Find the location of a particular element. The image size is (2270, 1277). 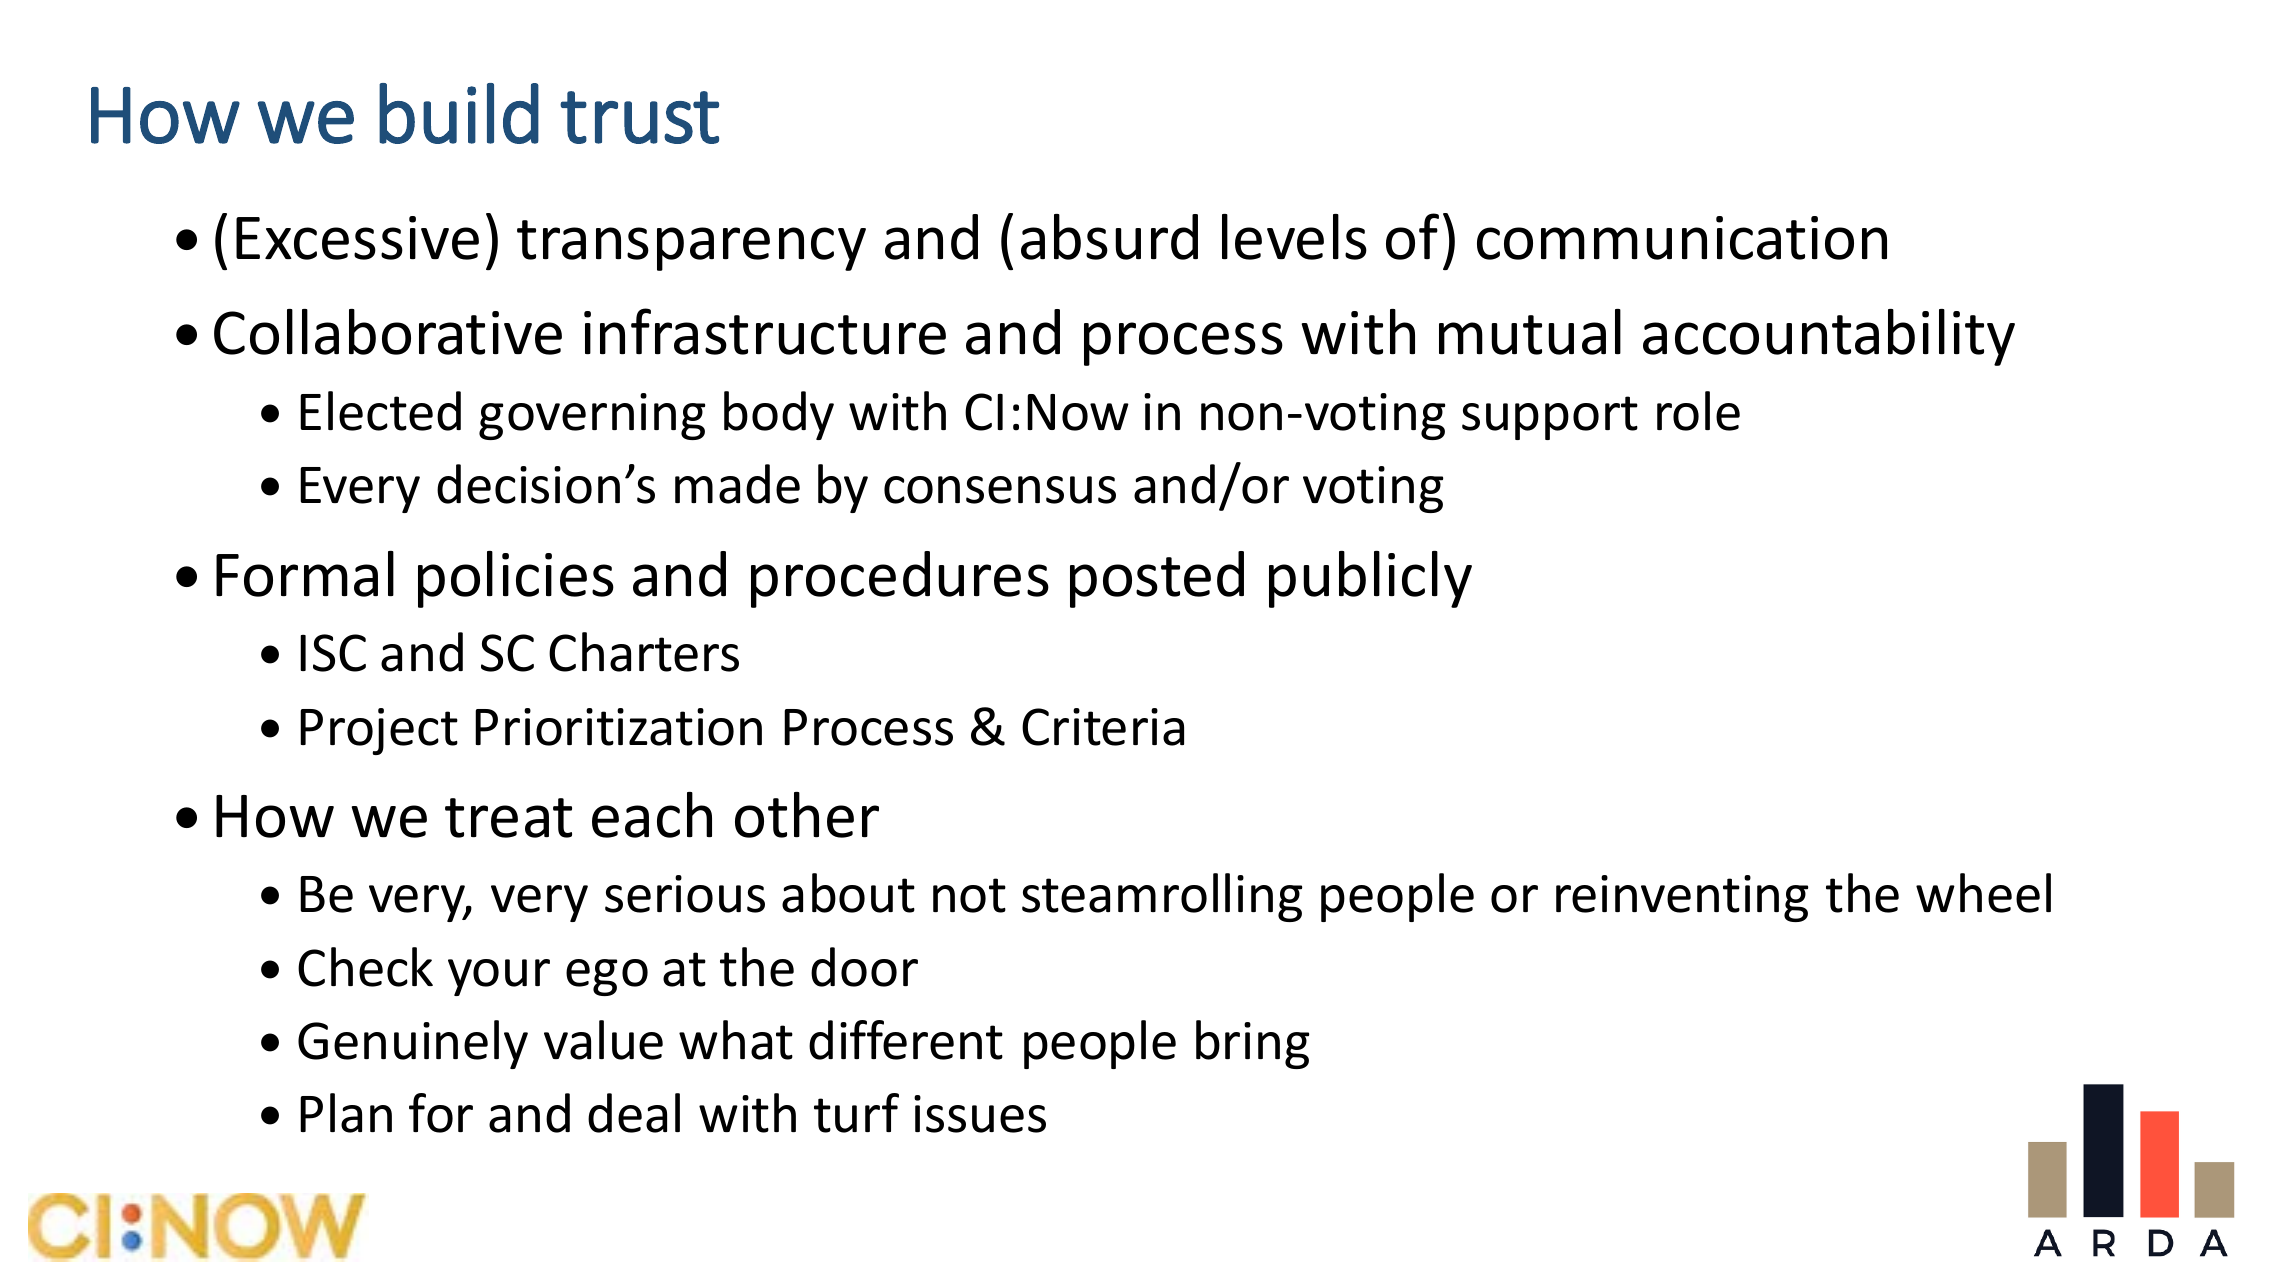

absurd is located at coordinates (1109, 237).
